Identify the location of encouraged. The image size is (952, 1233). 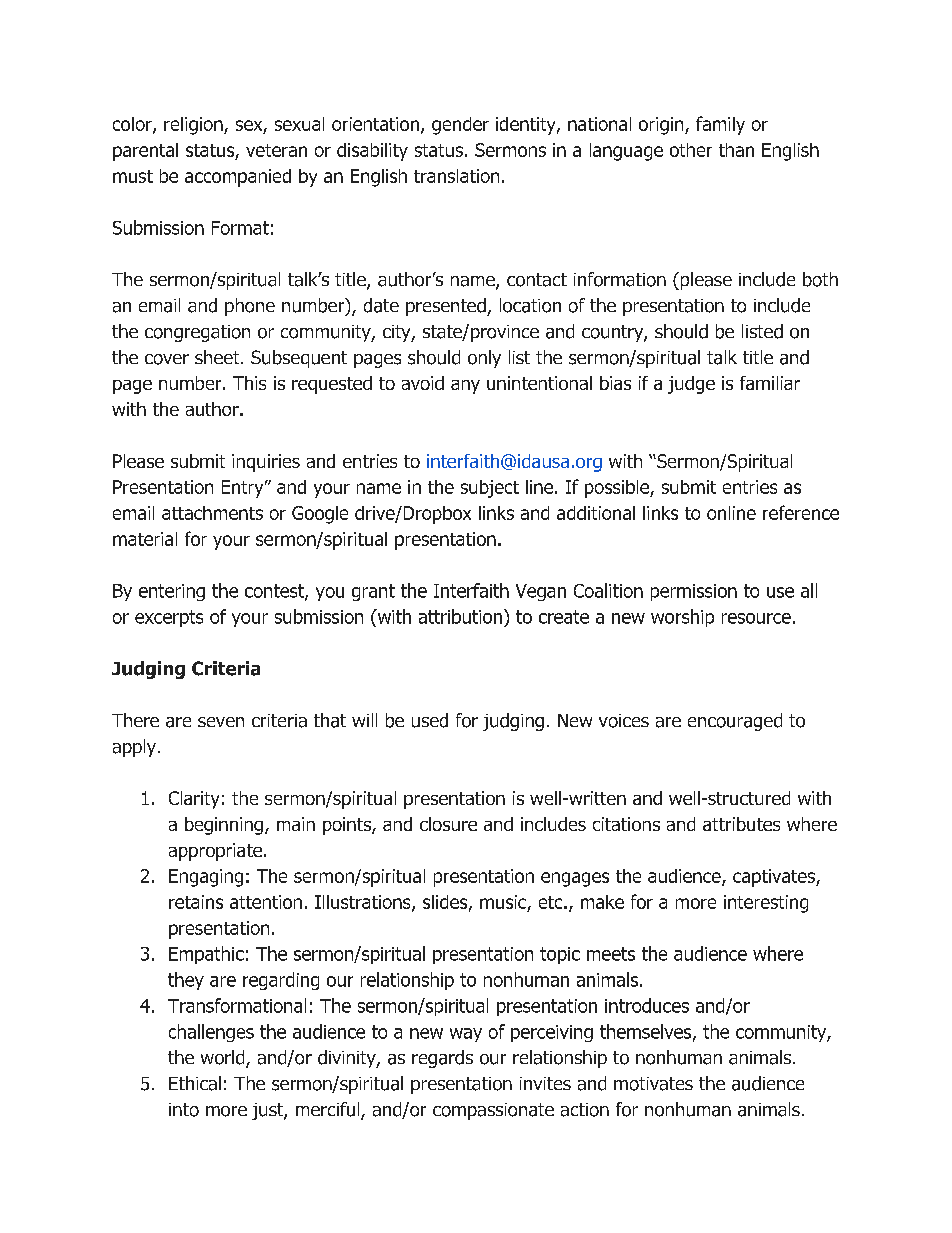
(735, 722).
